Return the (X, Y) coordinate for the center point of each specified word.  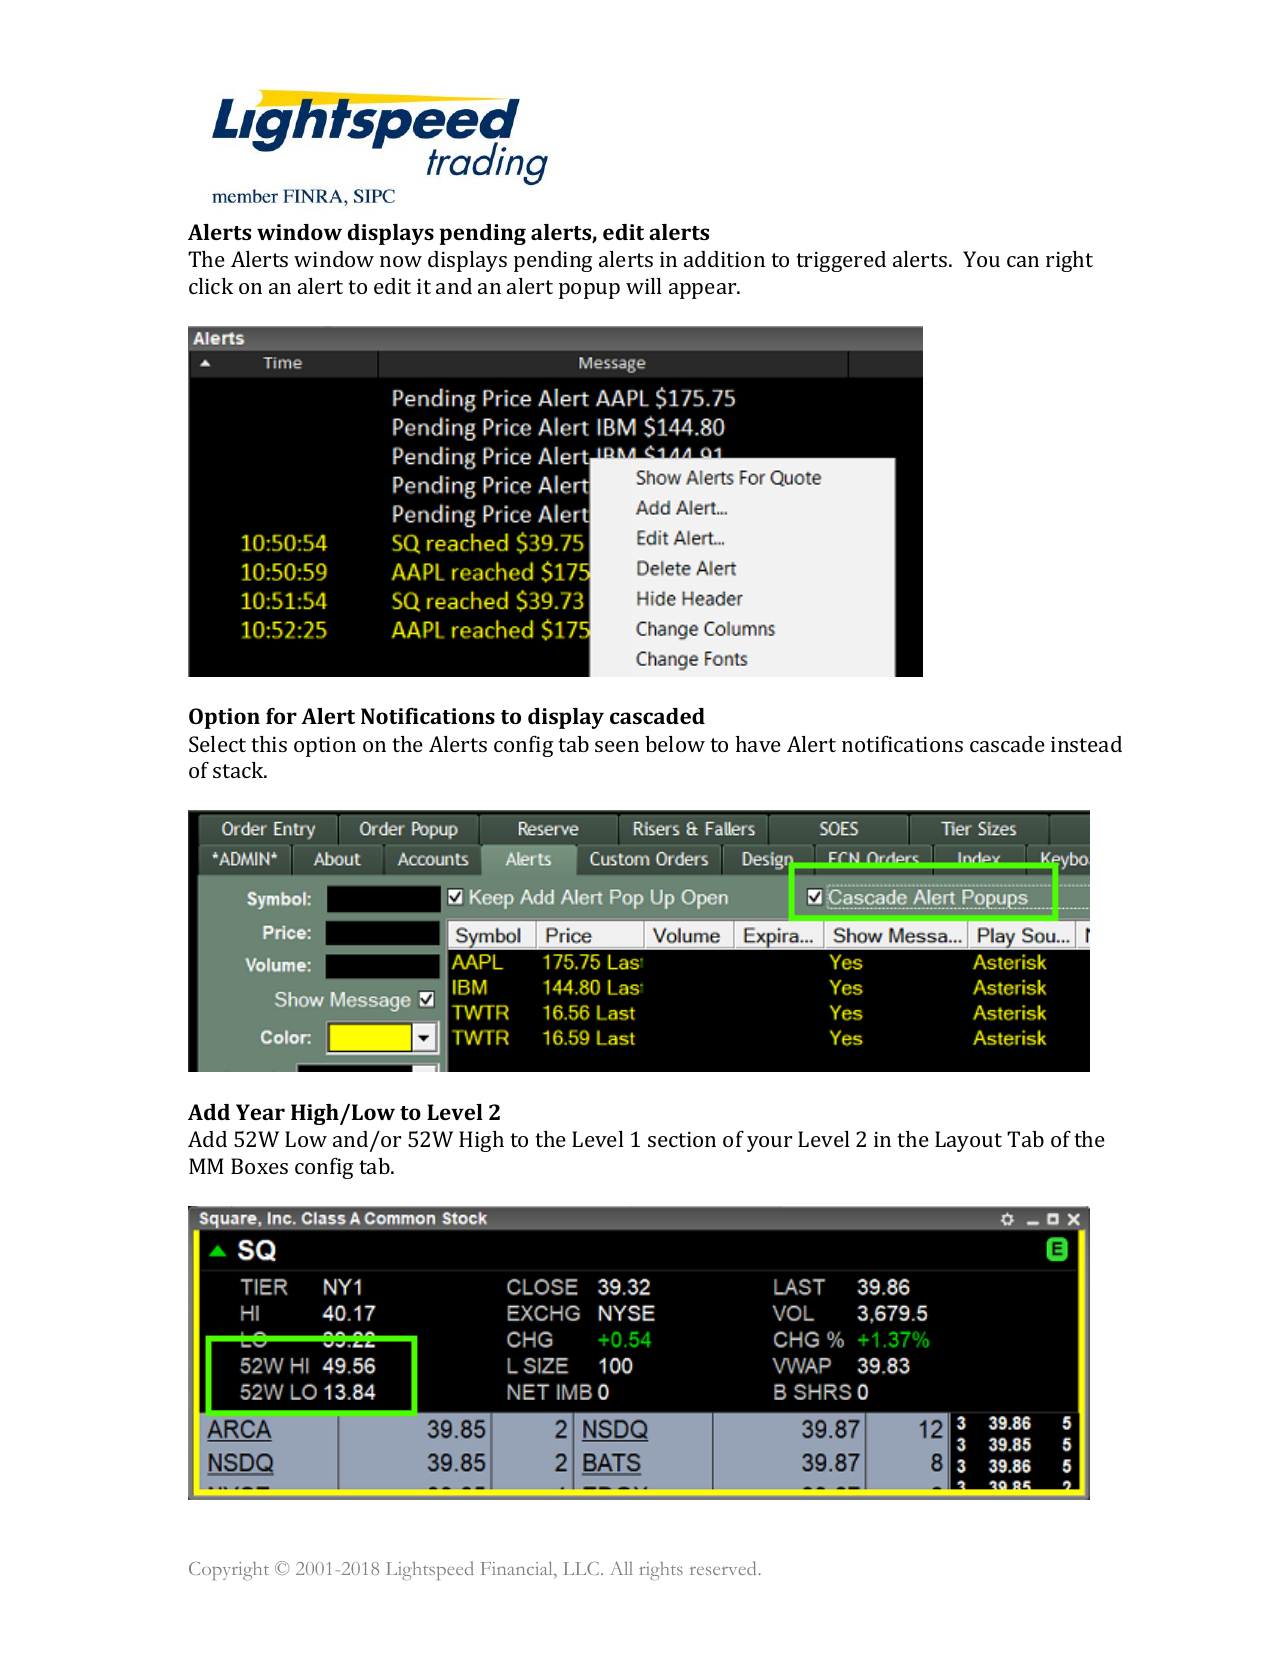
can (1023, 261)
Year (260, 1112)
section (682, 1139)
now (401, 261)
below (675, 744)
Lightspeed (430, 1570)
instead (1086, 744)
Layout (968, 1141)
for (281, 716)
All (621, 1568)
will (644, 286)
